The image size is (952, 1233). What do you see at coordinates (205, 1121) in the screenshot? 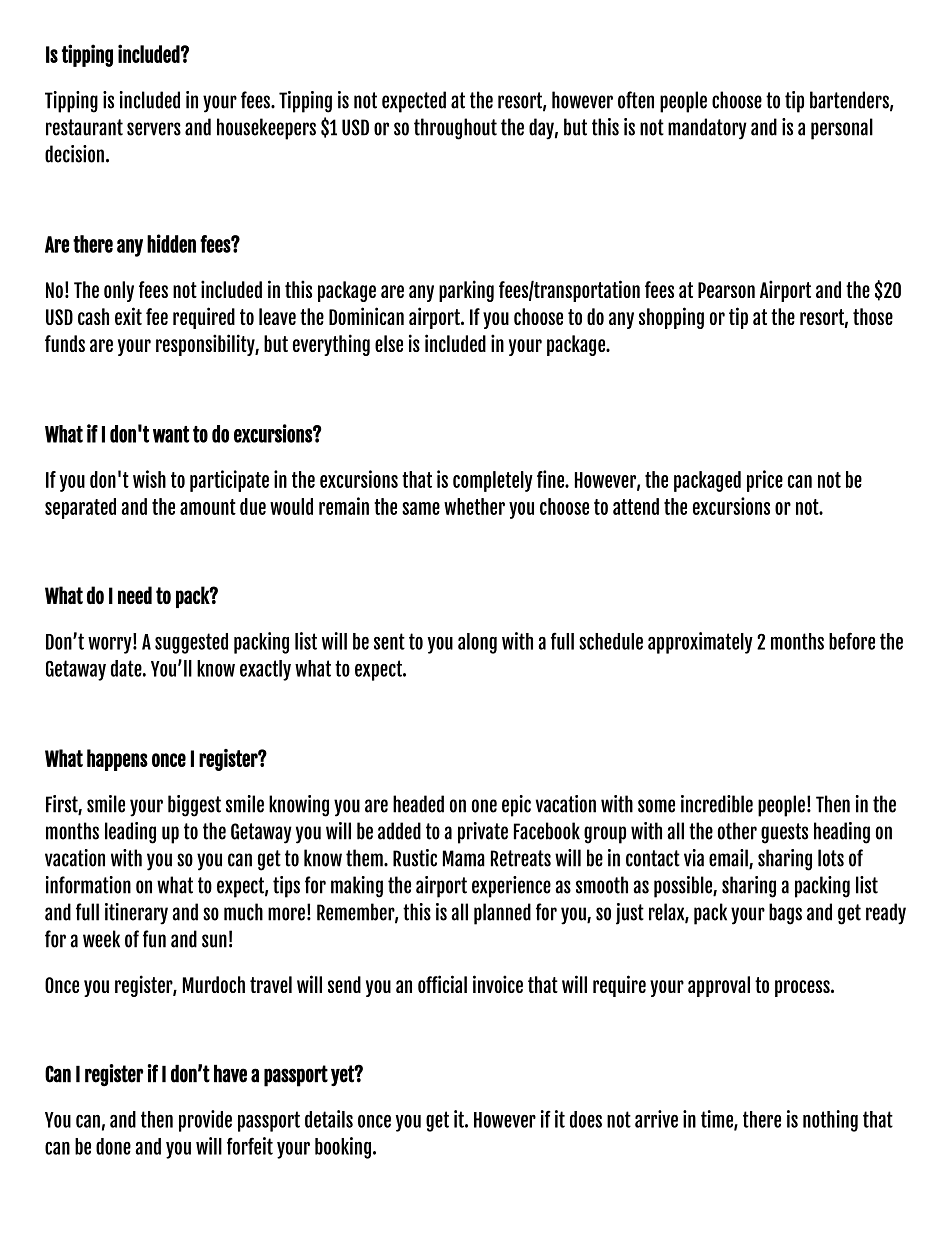
I see `provide` at bounding box center [205, 1121].
